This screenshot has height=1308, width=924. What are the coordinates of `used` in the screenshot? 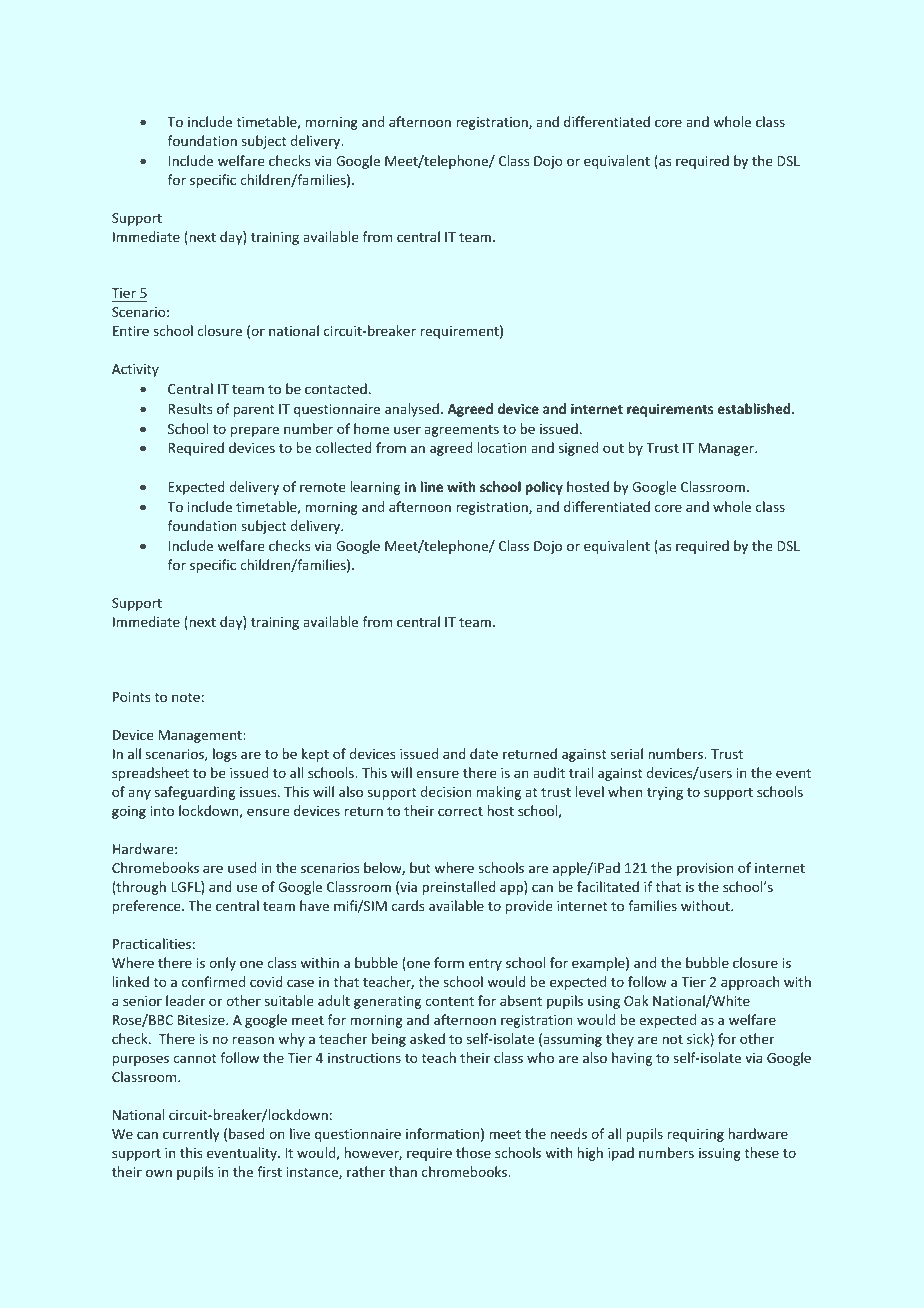 It's located at (242, 867).
